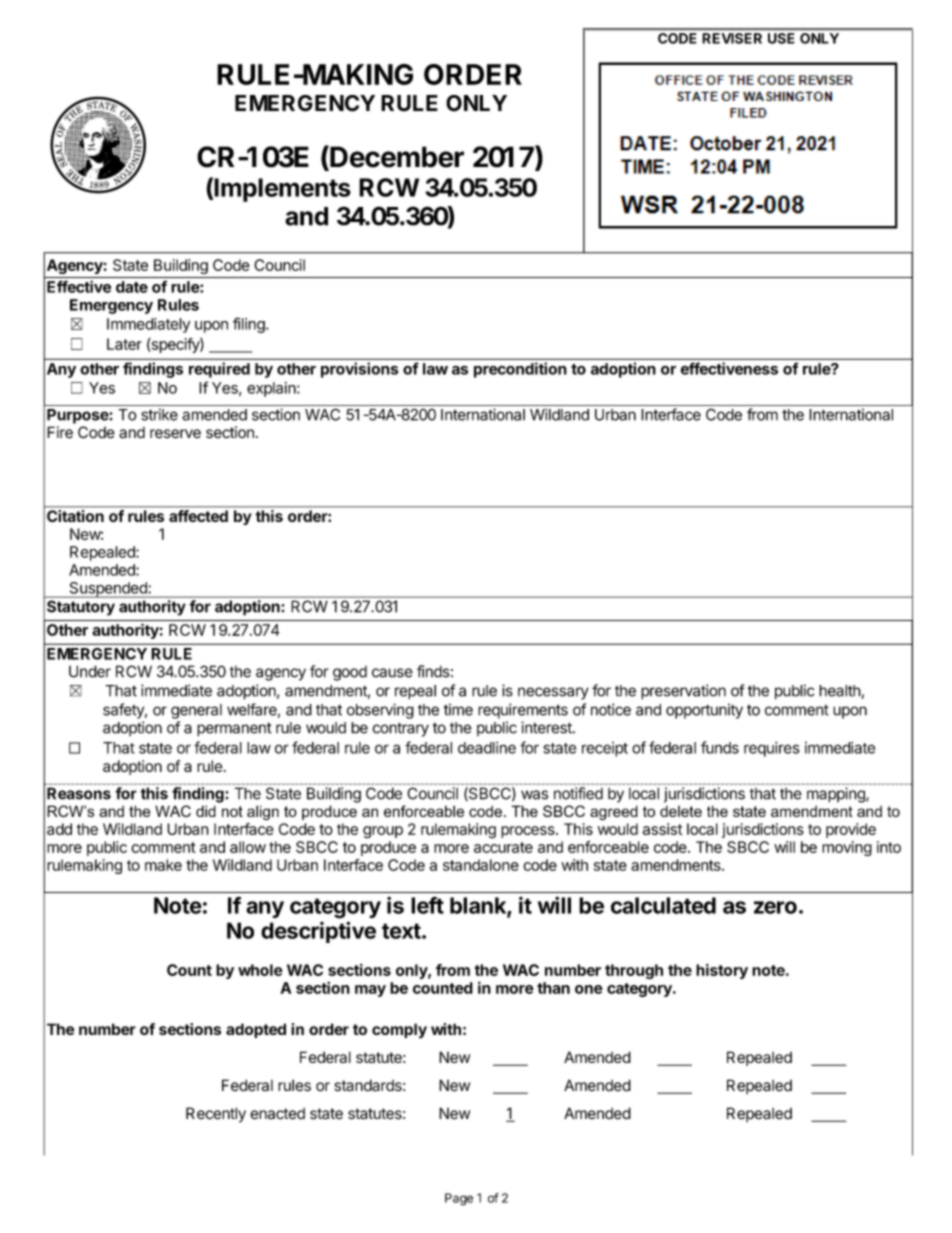 Image resolution: width=952 pixels, height=1233 pixels. Describe the element at coordinates (459, 1199) in the page. I see `Page` at that location.
